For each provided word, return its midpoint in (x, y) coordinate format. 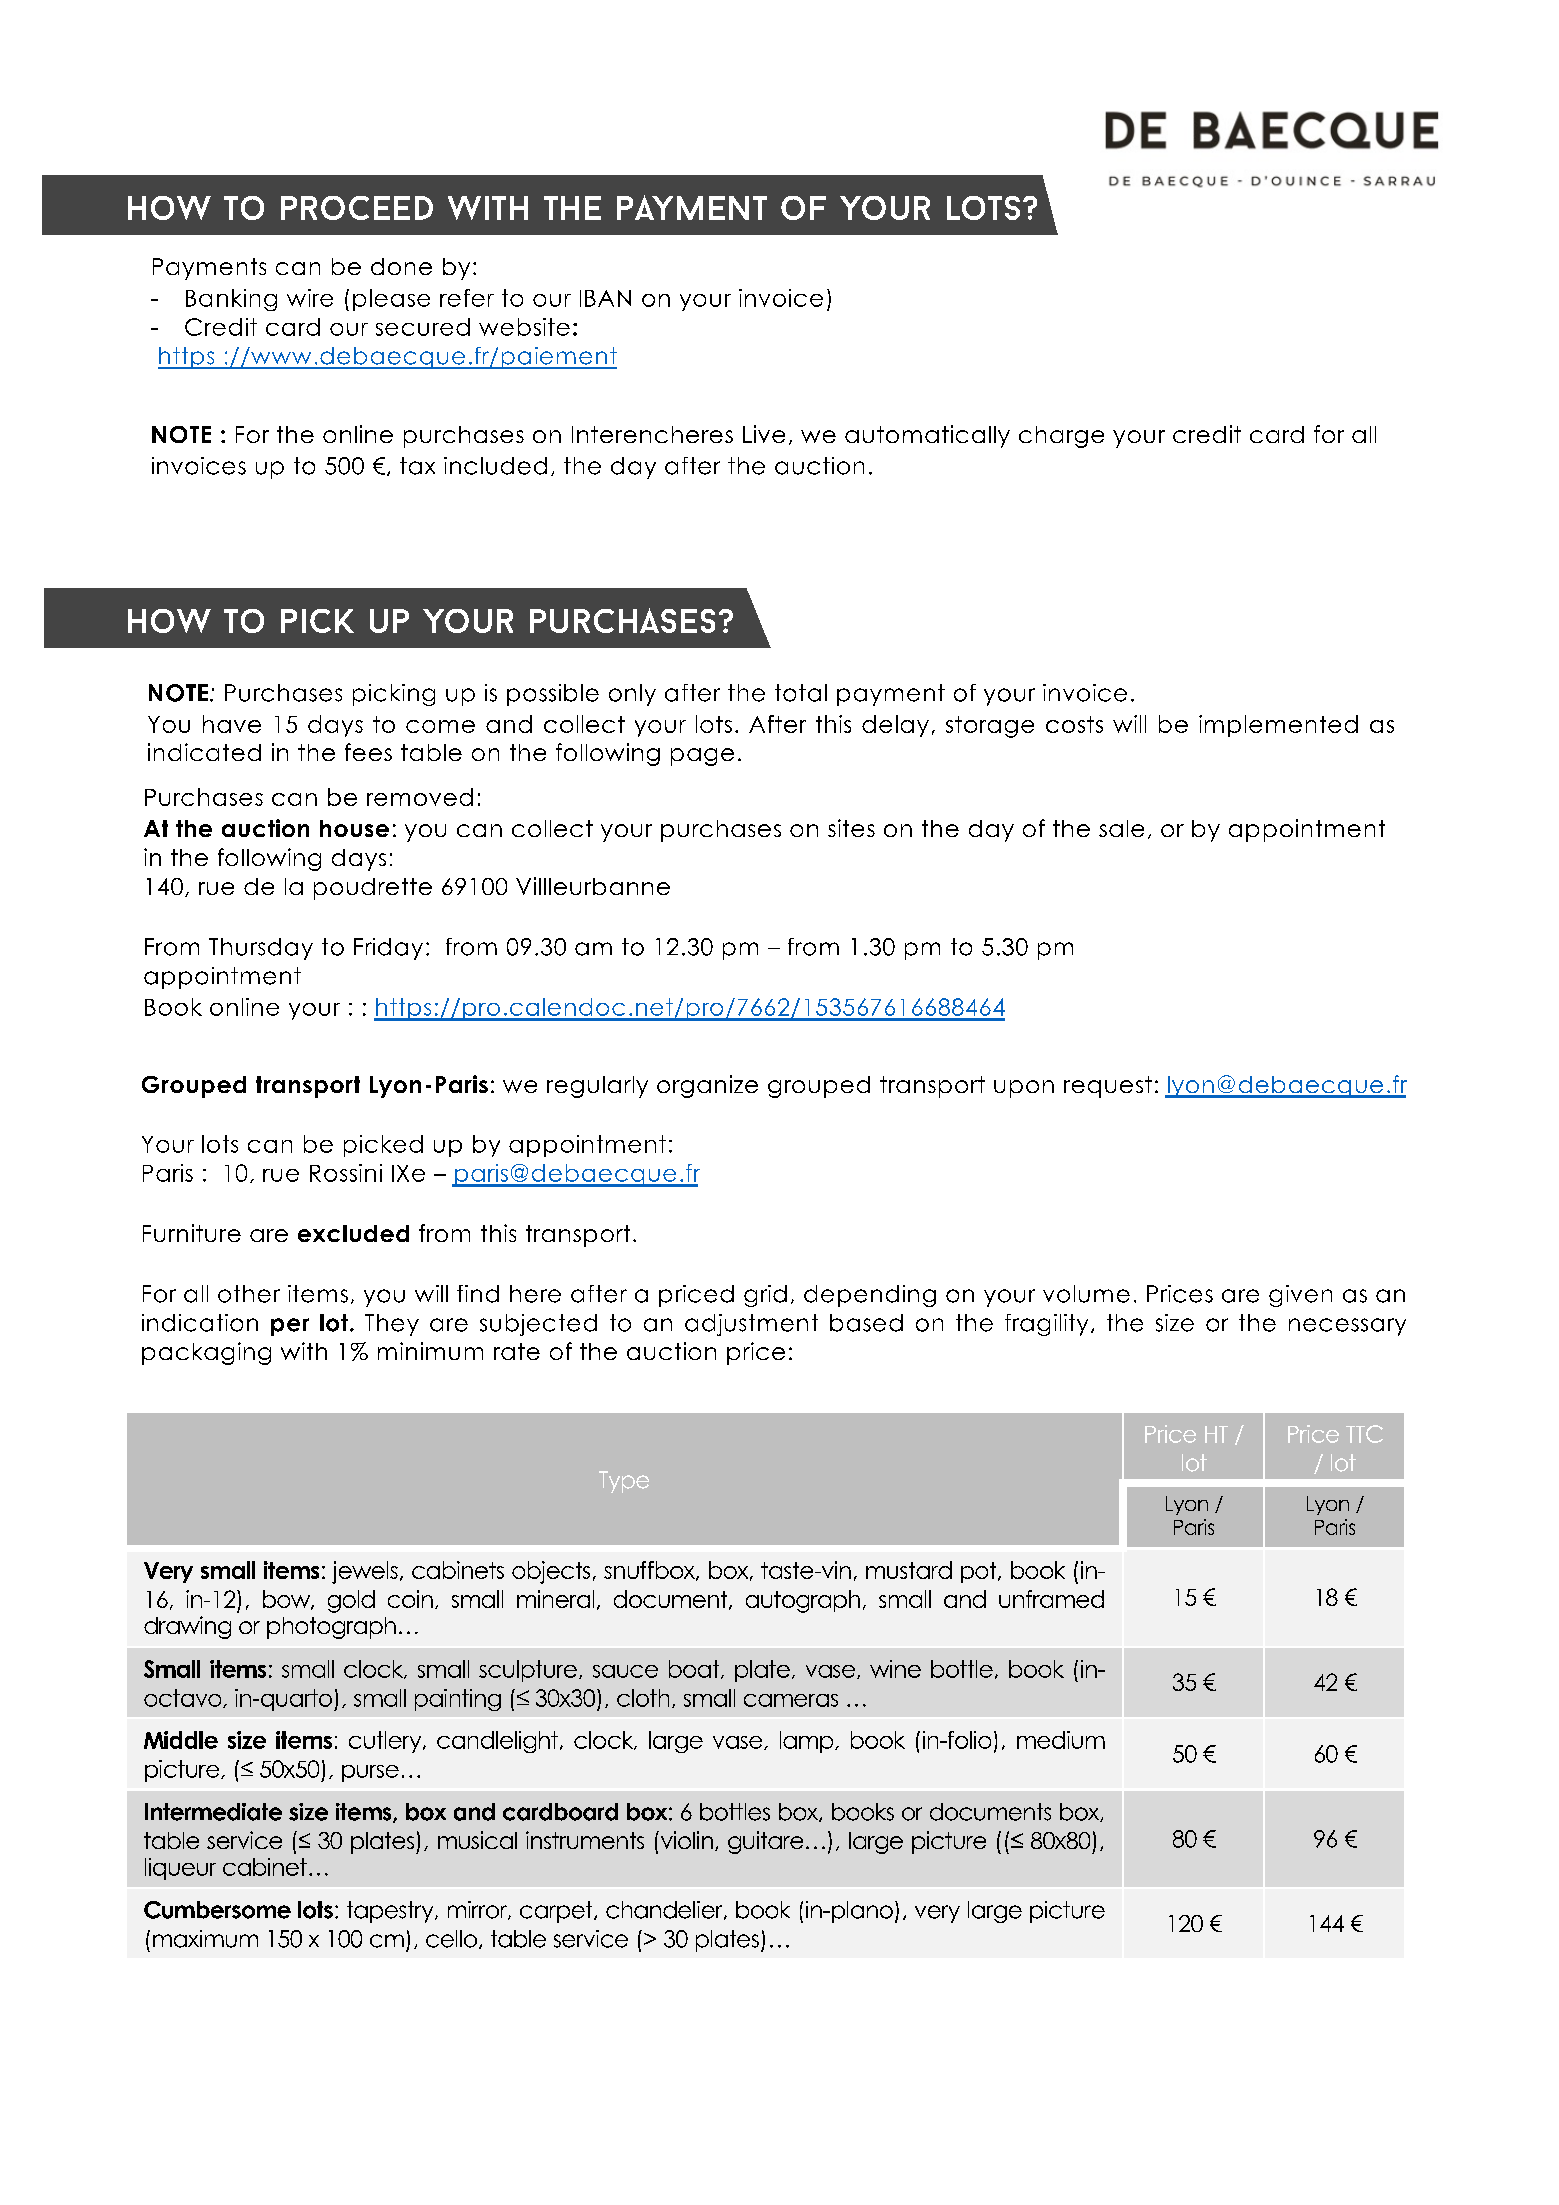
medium (1061, 1740)
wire (310, 298)
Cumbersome (217, 1910)
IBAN (605, 298)
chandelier (665, 1910)
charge (1061, 437)
